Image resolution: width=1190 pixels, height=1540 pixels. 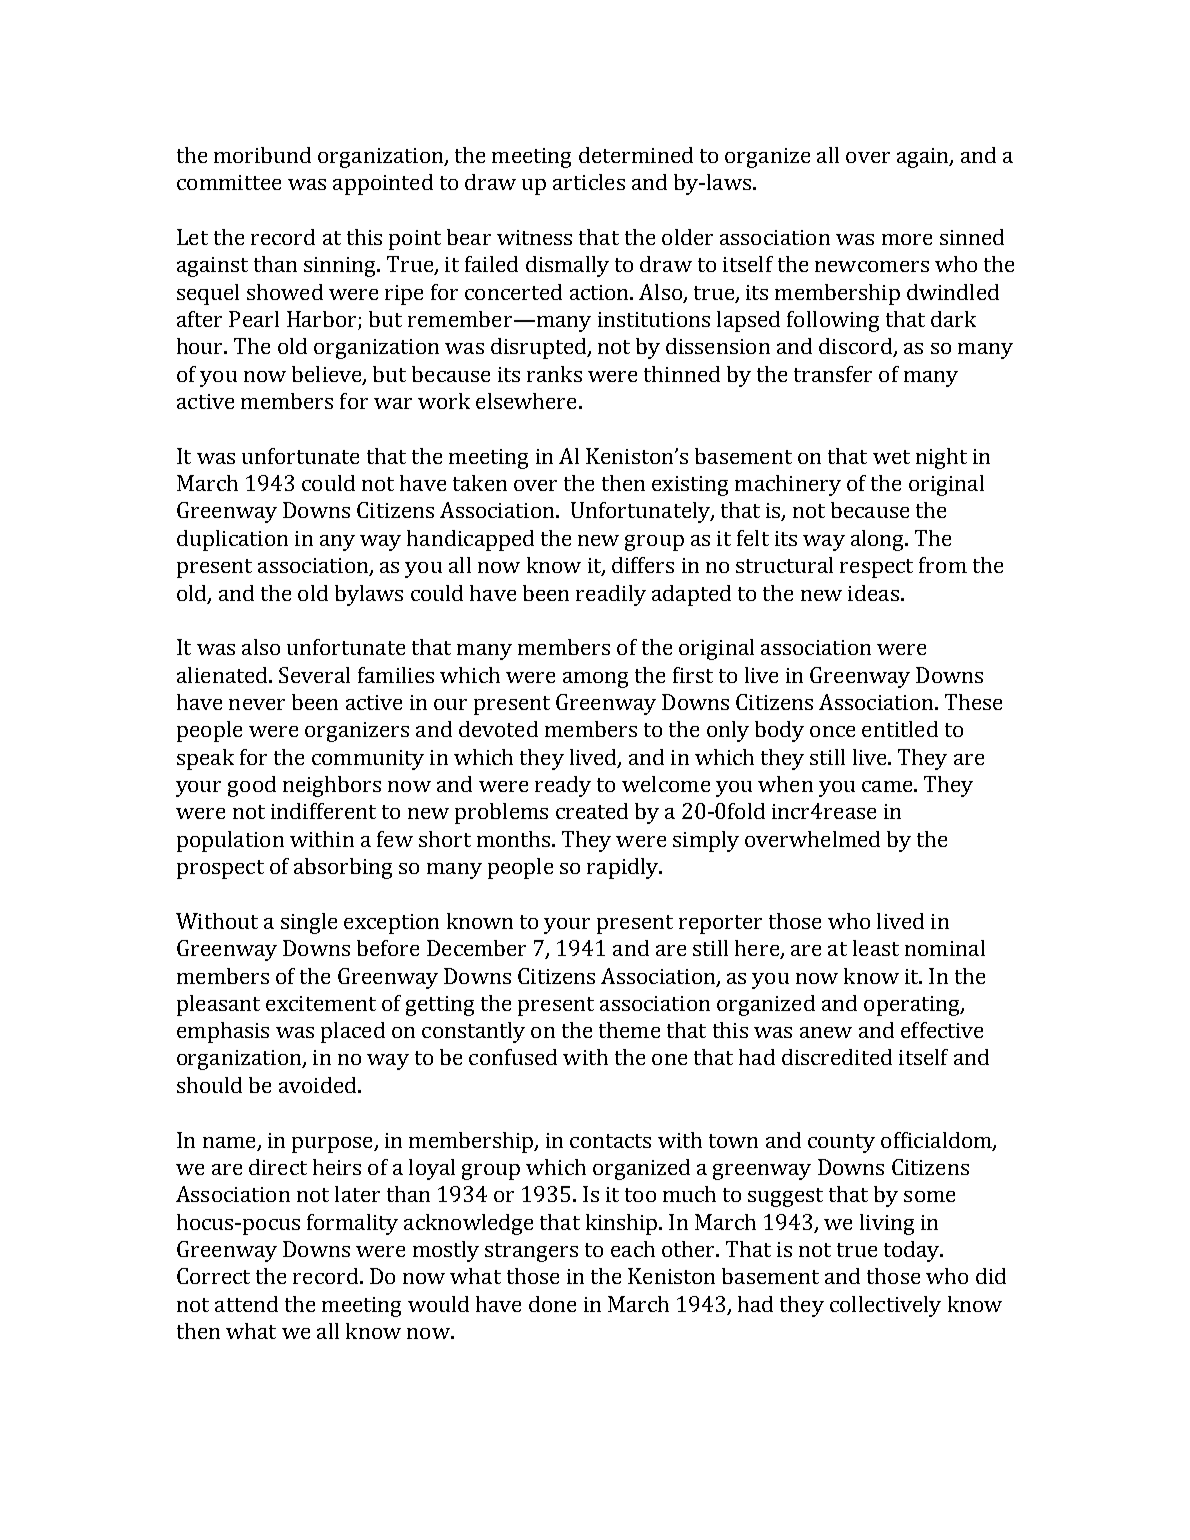 I want to click on among, so click(x=595, y=680).
